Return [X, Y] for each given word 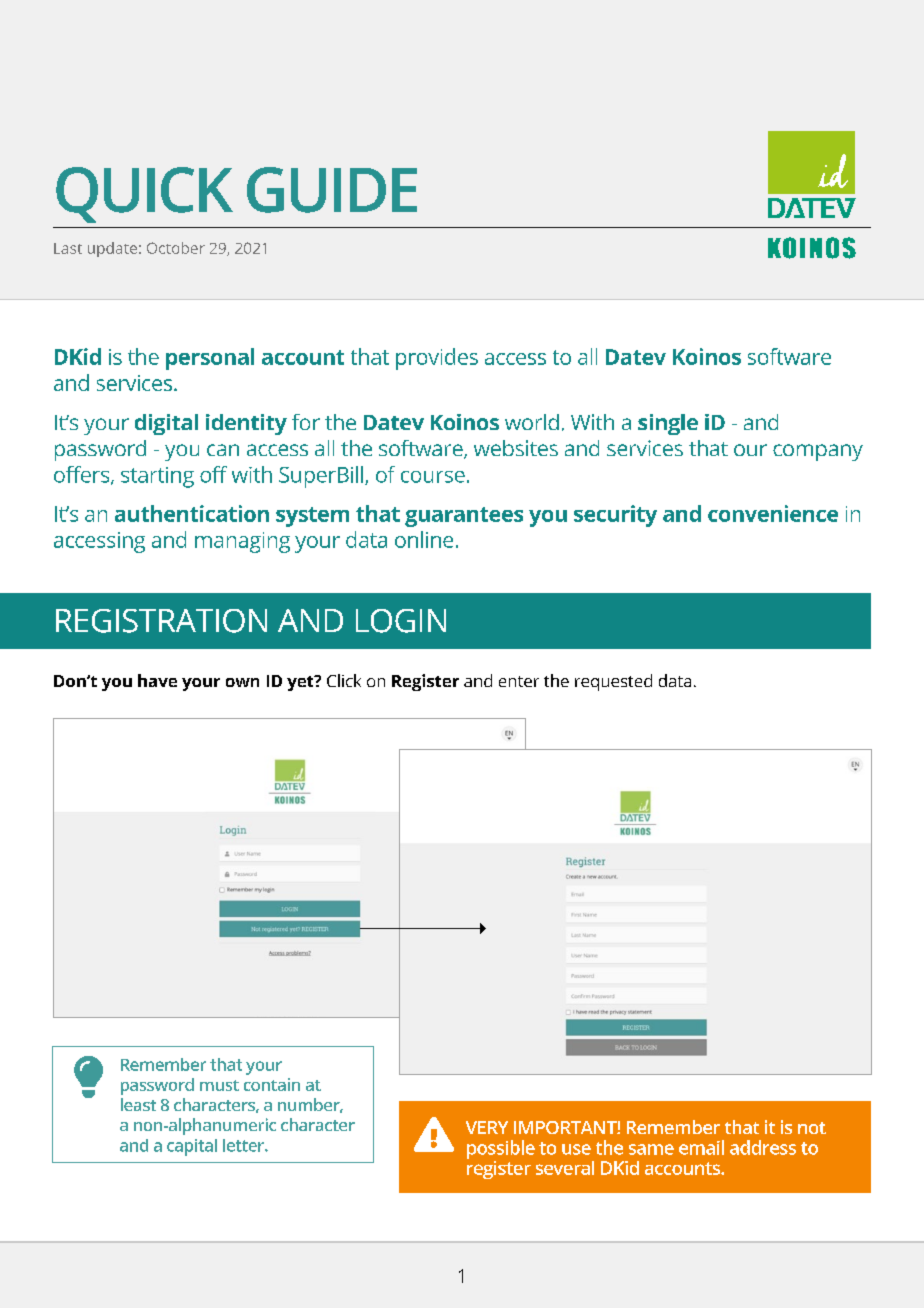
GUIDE [332, 190]
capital [192, 1147]
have [157, 680]
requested [613, 682]
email [701, 1147]
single [668, 424]
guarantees [464, 517]
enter [519, 681]
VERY [487, 1127]
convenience [773, 513]
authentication [192, 513]
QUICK [144, 195]
